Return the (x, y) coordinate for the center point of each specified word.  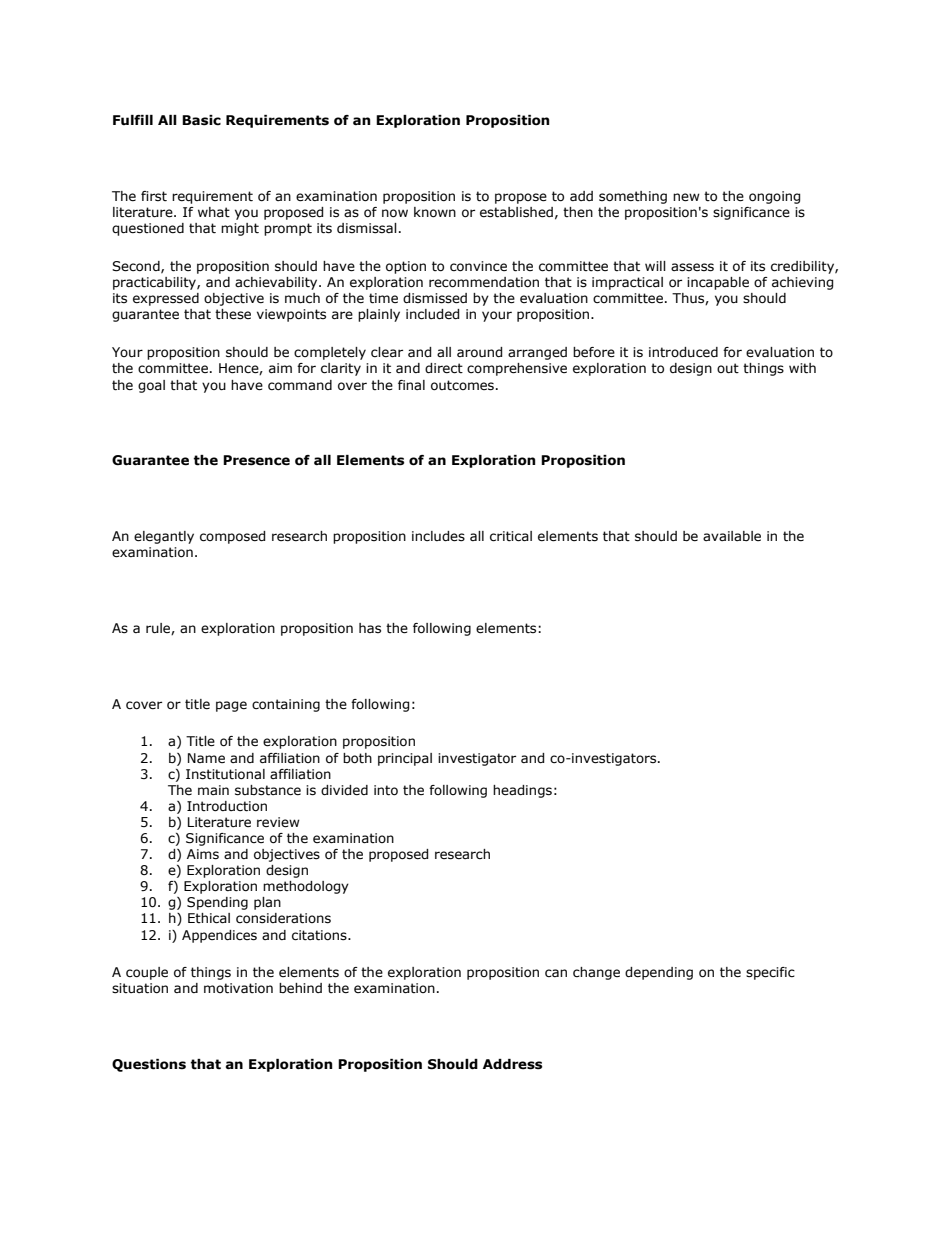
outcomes (462, 385)
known (435, 212)
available (732, 536)
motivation (238, 988)
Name (206, 758)
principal (405, 759)
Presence (256, 460)
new (686, 197)
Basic (201, 120)
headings (522, 791)
